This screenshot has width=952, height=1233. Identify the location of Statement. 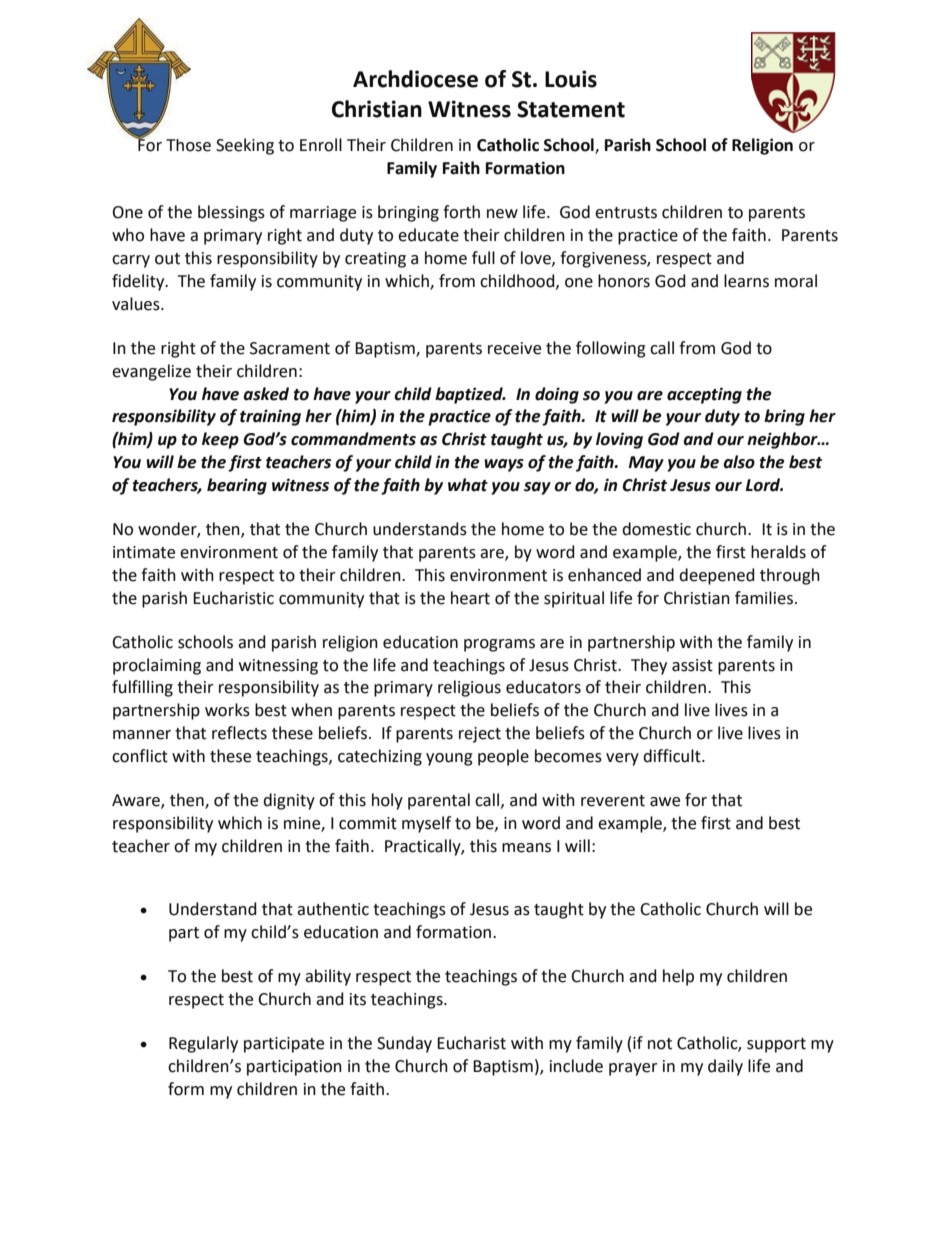
(571, 109).
